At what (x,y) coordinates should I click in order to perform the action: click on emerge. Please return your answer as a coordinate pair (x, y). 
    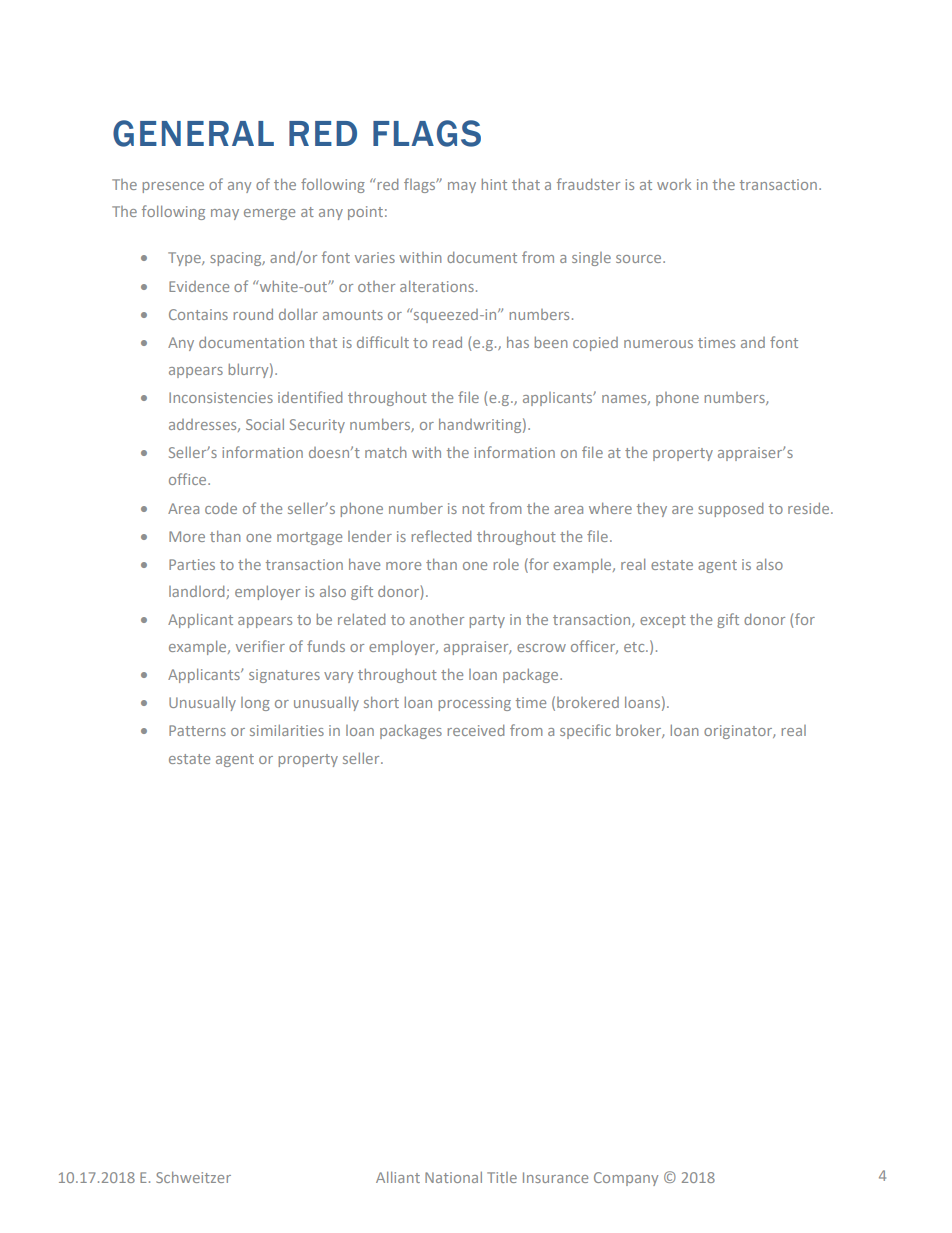
    Looking at the image, I should click on (269, 214).
